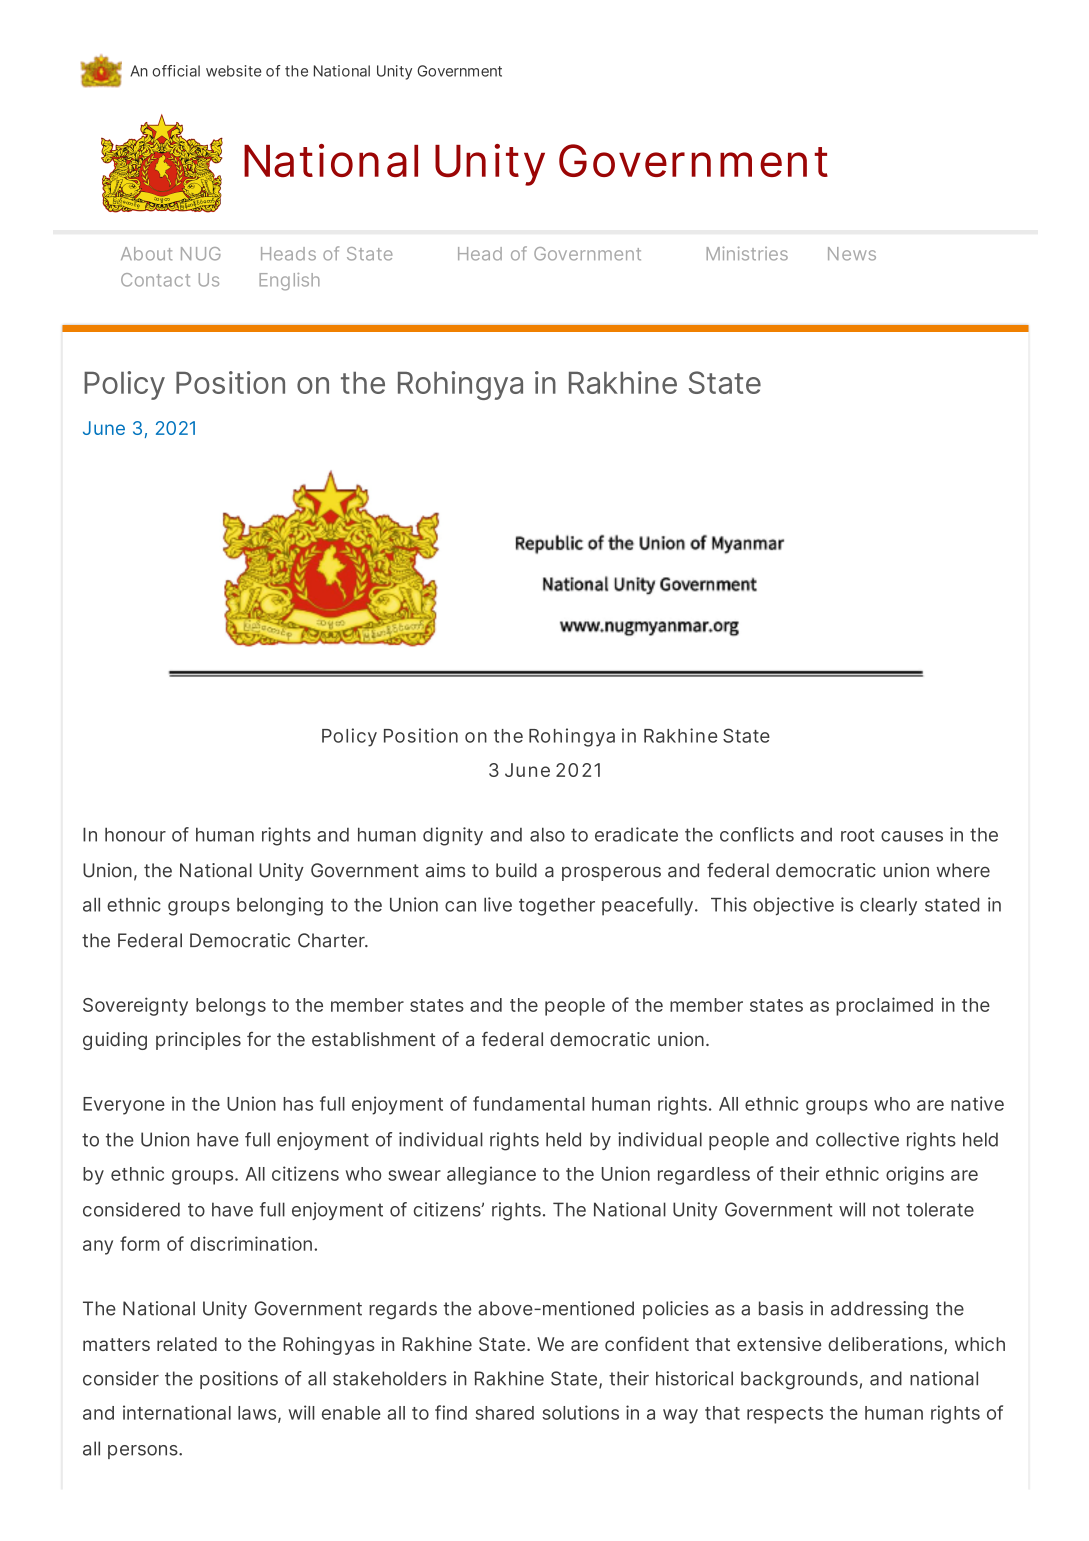 This image has height=1541, width=1089. What do you see at coordinates (504, 1413) in the image?
I see `shared` at bounding box center [504, 1413].
